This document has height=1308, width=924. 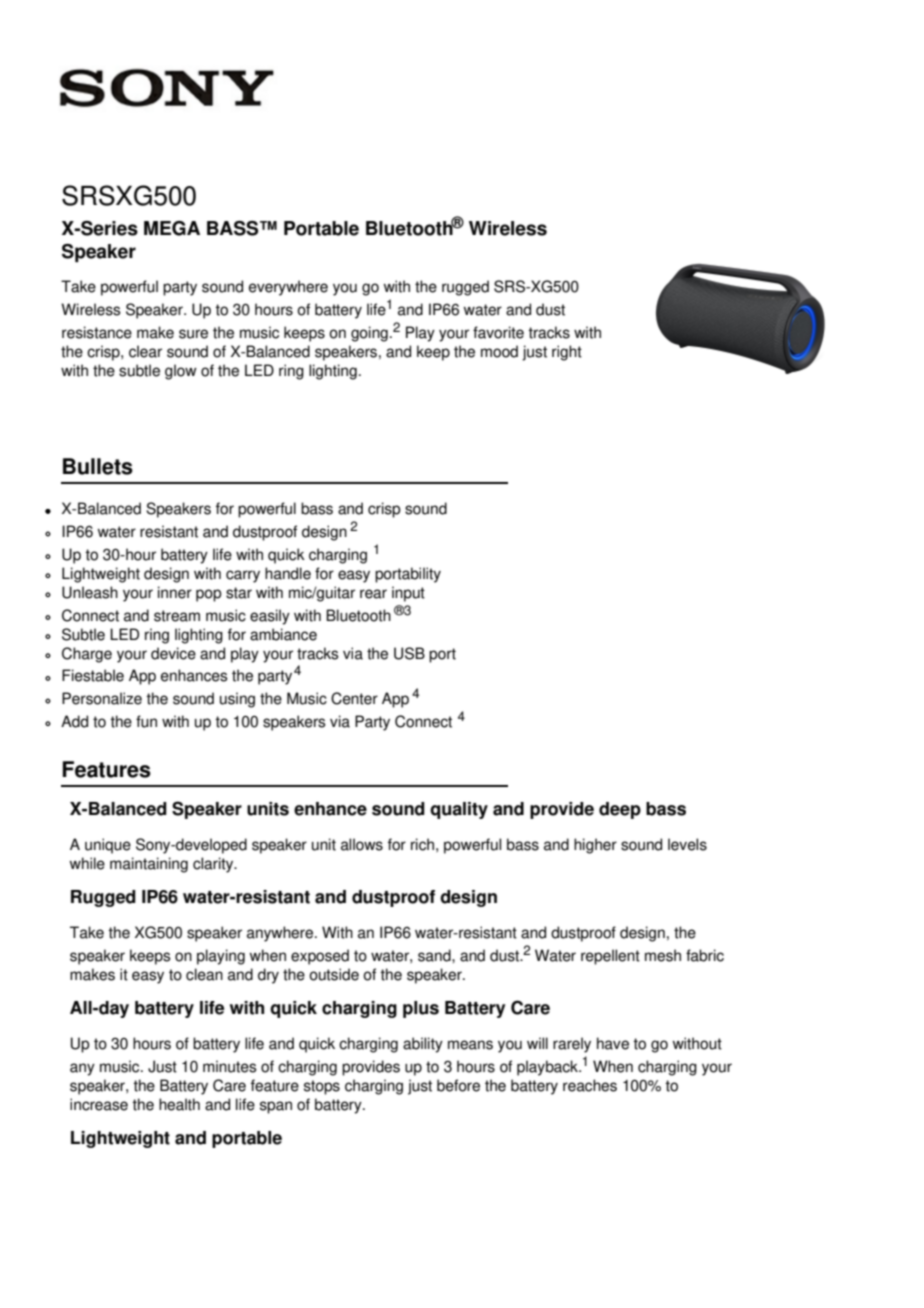 I want to click on device, so click(x=173, y=653).
